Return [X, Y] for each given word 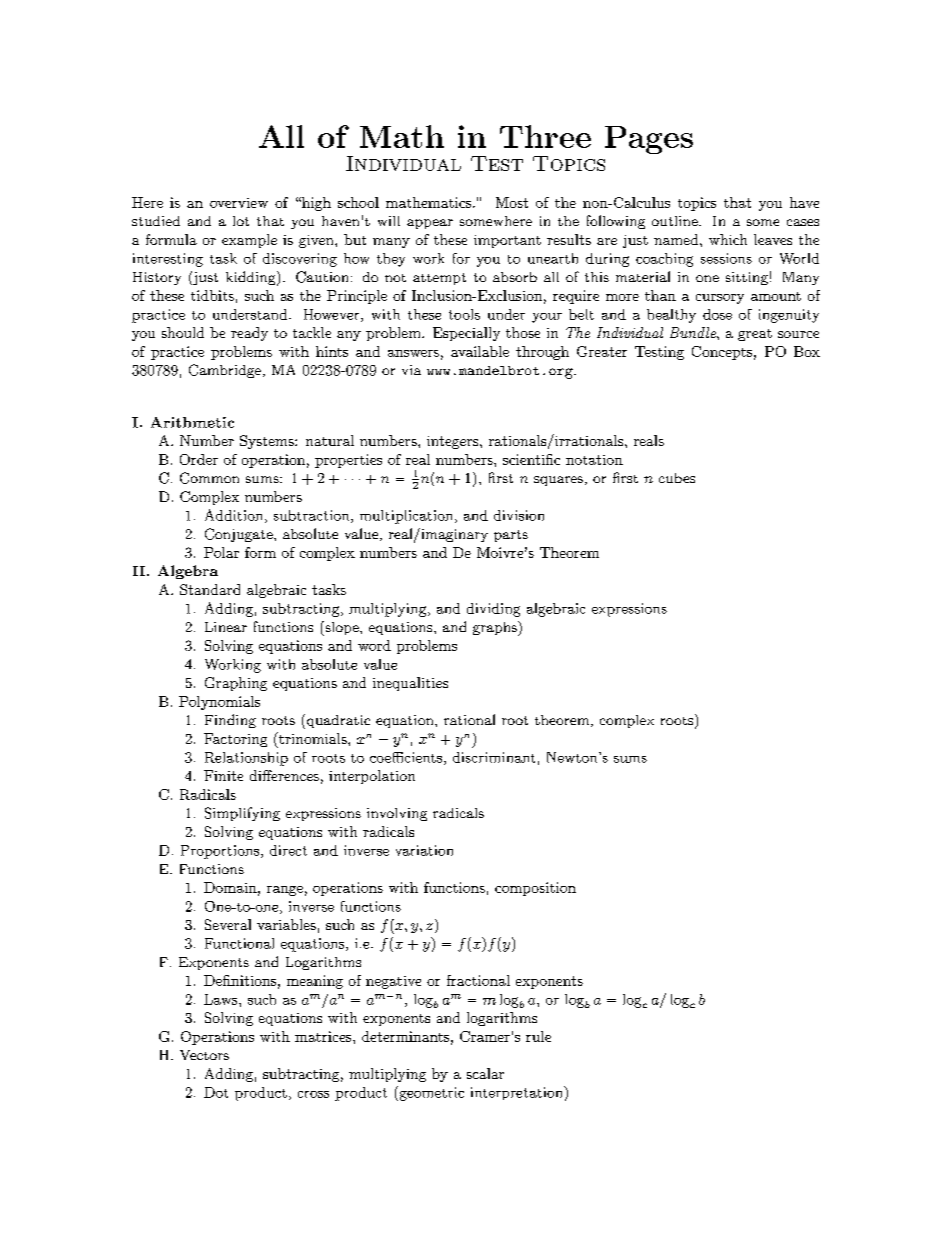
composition [535, 889]
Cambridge [225, 371]
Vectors [204, 1055]
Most [512, 202]
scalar [485, 1073]
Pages [649, 140]
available [480, 351]
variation [424, 850]
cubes [677, 478]
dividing [493, 610]
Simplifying [242, 814]
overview [239, 203]
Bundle [694, 332]
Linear [226, 627]
